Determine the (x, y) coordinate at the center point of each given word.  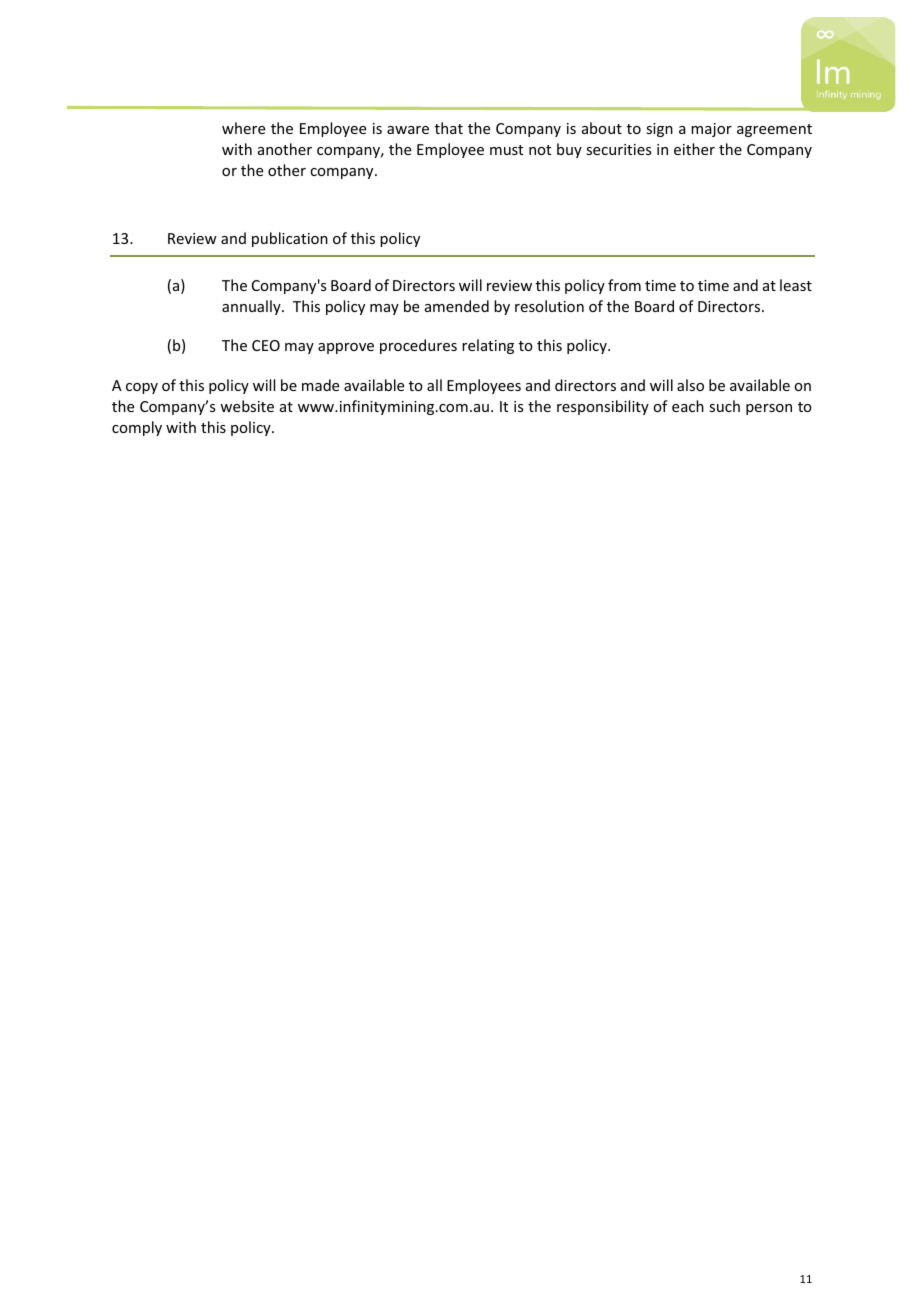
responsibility (603, 407)
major (711, 130)
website (247, 406)
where (243, 128)
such (724, 406)
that (449, 128)
